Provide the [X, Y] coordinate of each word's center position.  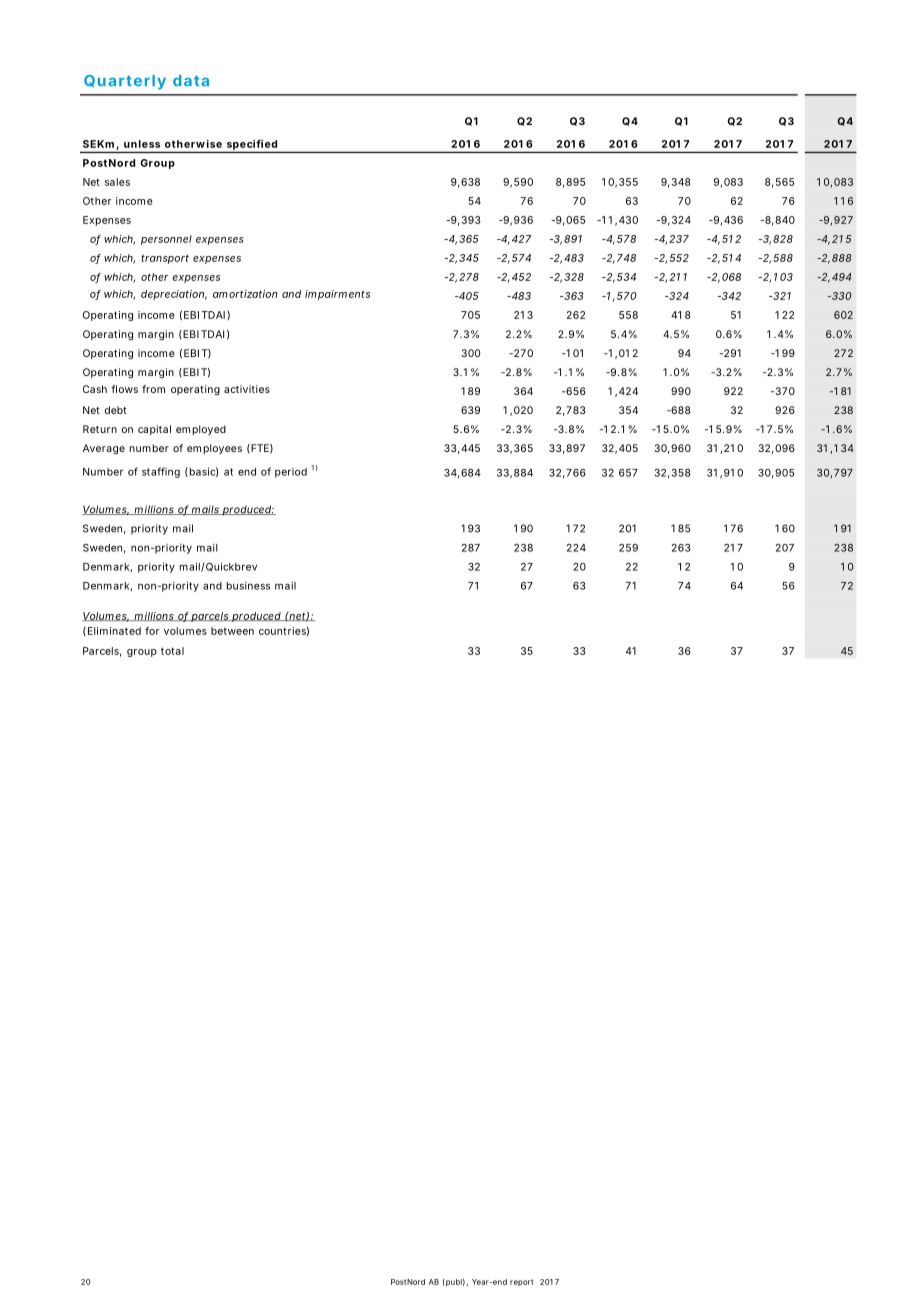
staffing [161, 472]
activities [247, 389]
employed [201, 430]
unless [142, 144]
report [522, 1282]
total [172, 651]
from [153, 389]
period [291, 473]
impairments [337, 295]
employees [214, 449]
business [248, 586]
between [232, 631]
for [152, 631]
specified [252, 145]
